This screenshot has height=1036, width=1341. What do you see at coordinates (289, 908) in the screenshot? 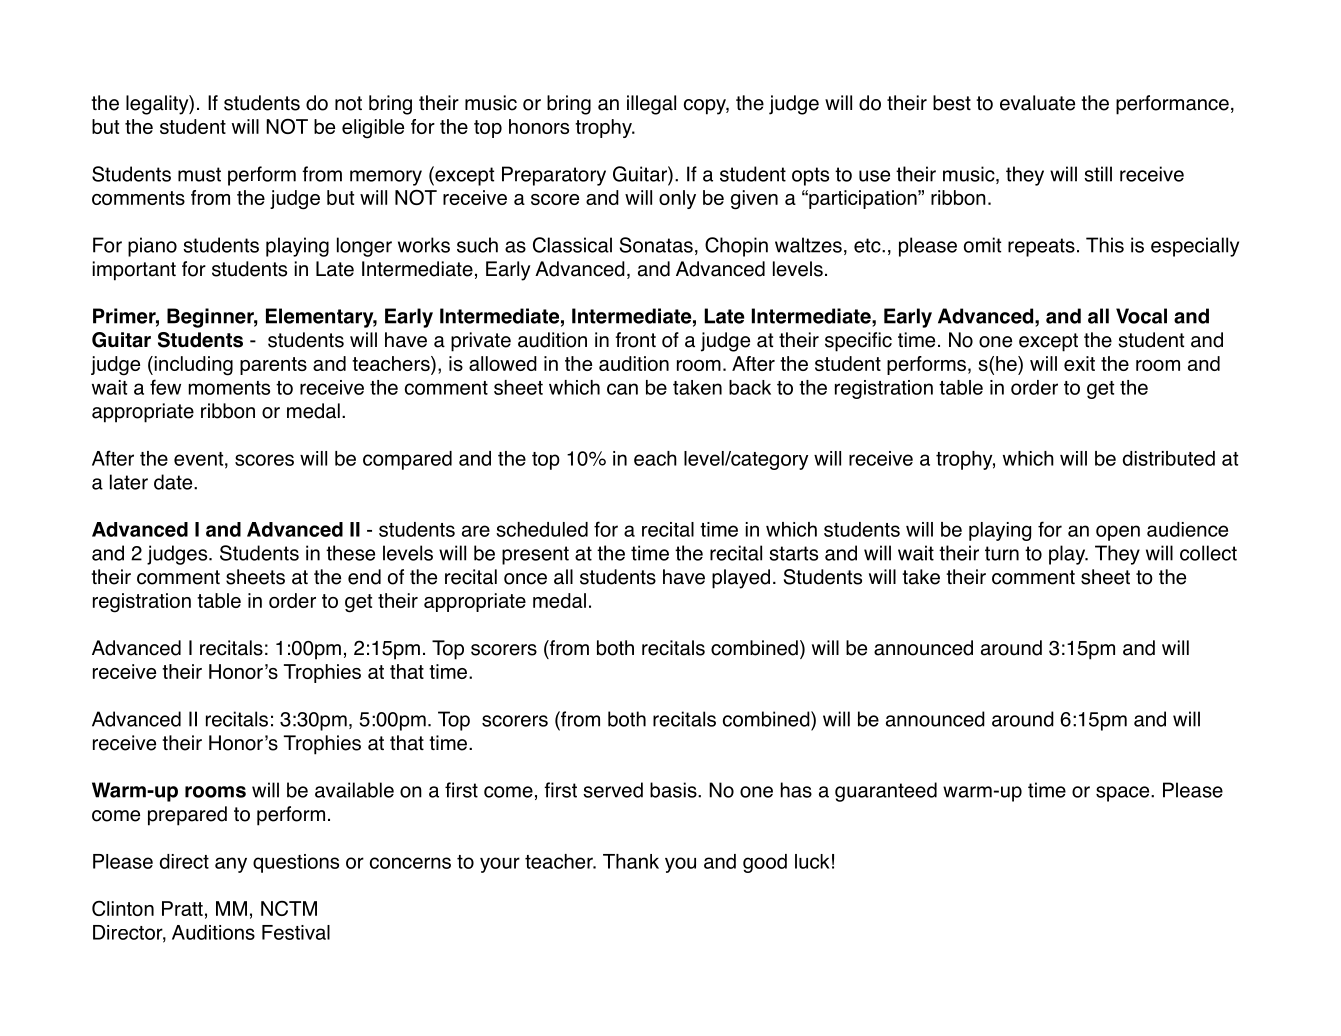
I see `NCTM` at bounding box center [289, 908].
